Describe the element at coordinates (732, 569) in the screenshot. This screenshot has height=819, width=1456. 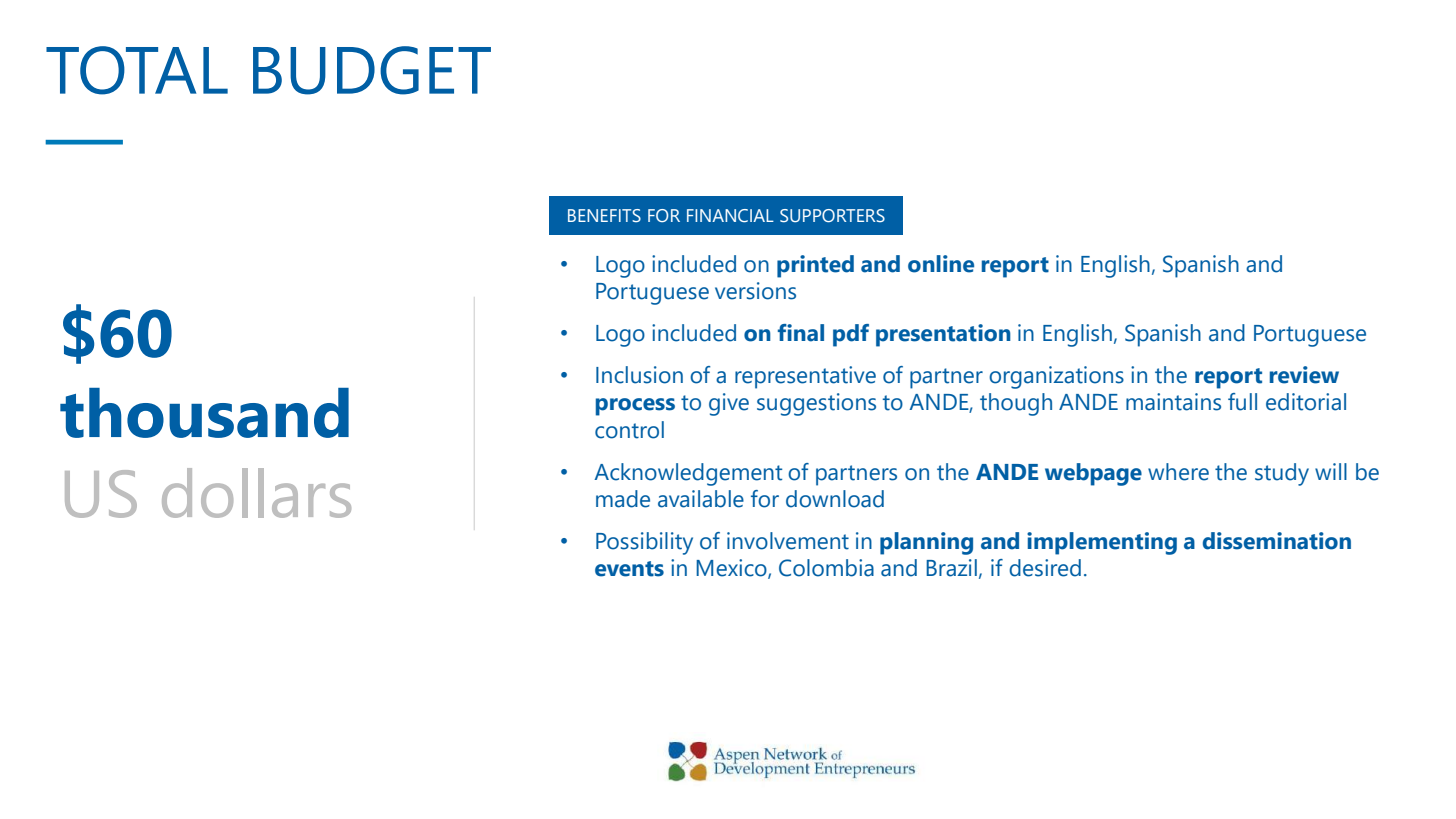
I see `Mexico` at that location.
